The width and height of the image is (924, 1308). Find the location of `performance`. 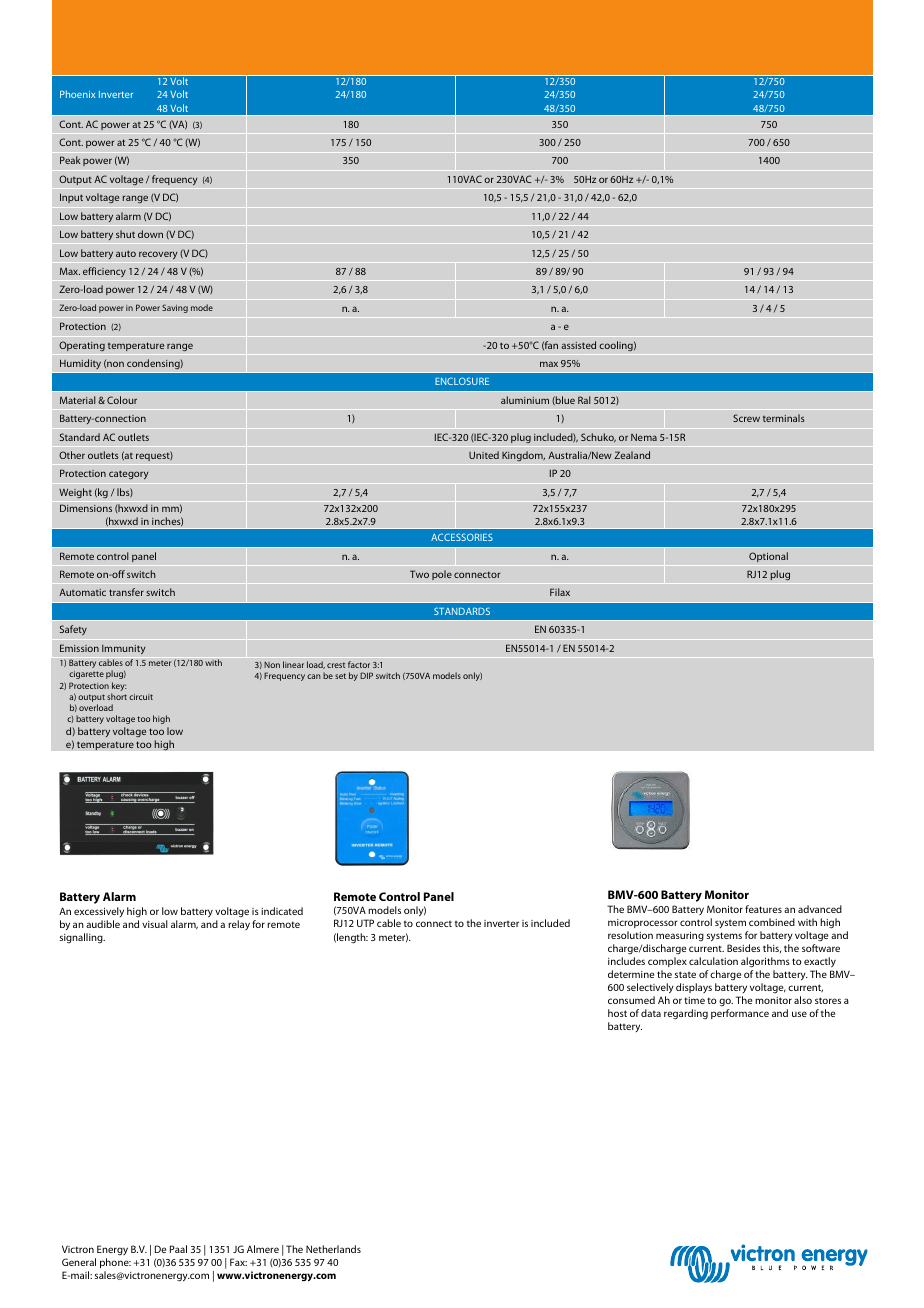

performance is located at coordinates (740, 1014).
